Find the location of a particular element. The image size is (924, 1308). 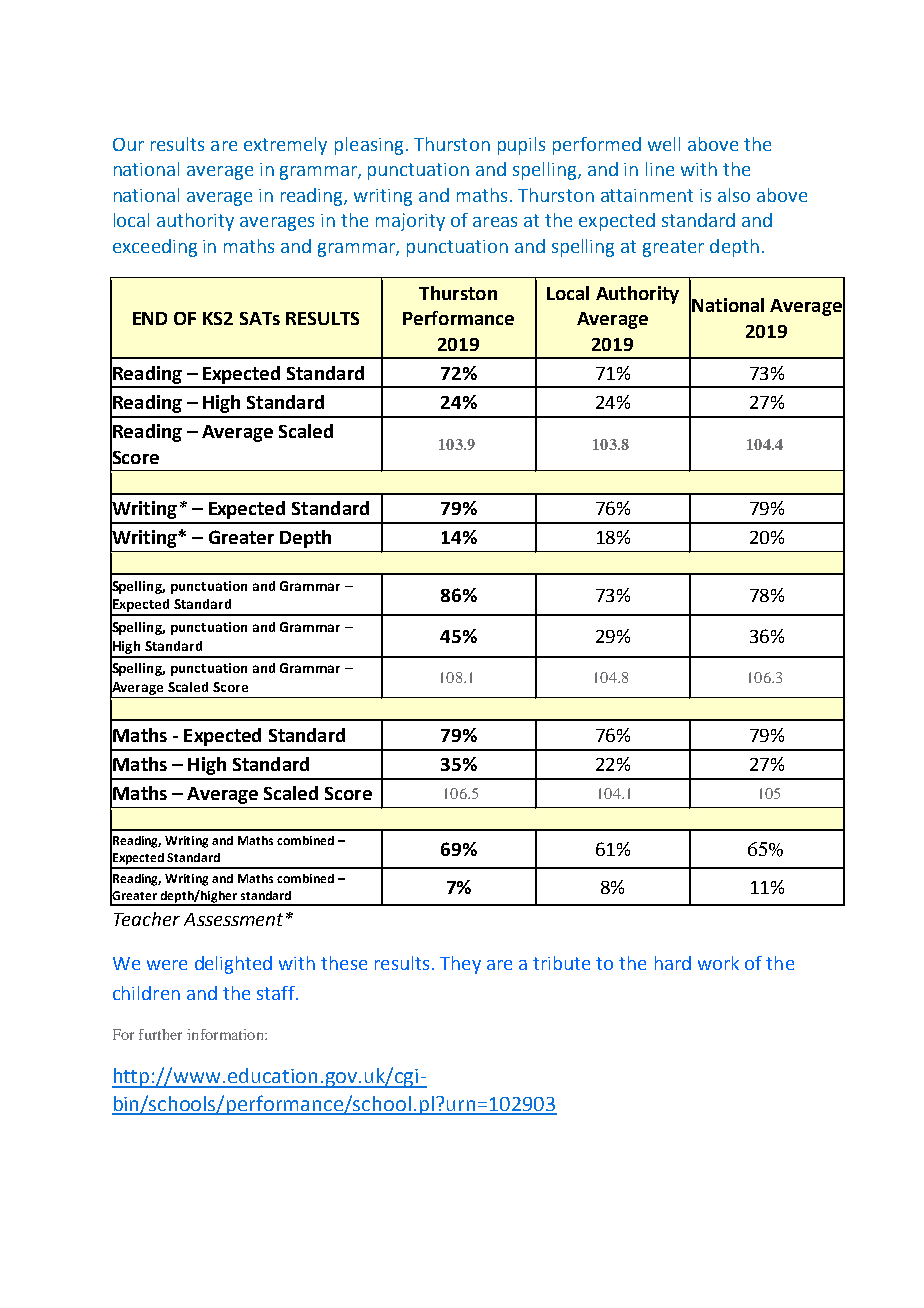

Assessment is located at coordinates (233, 919).
